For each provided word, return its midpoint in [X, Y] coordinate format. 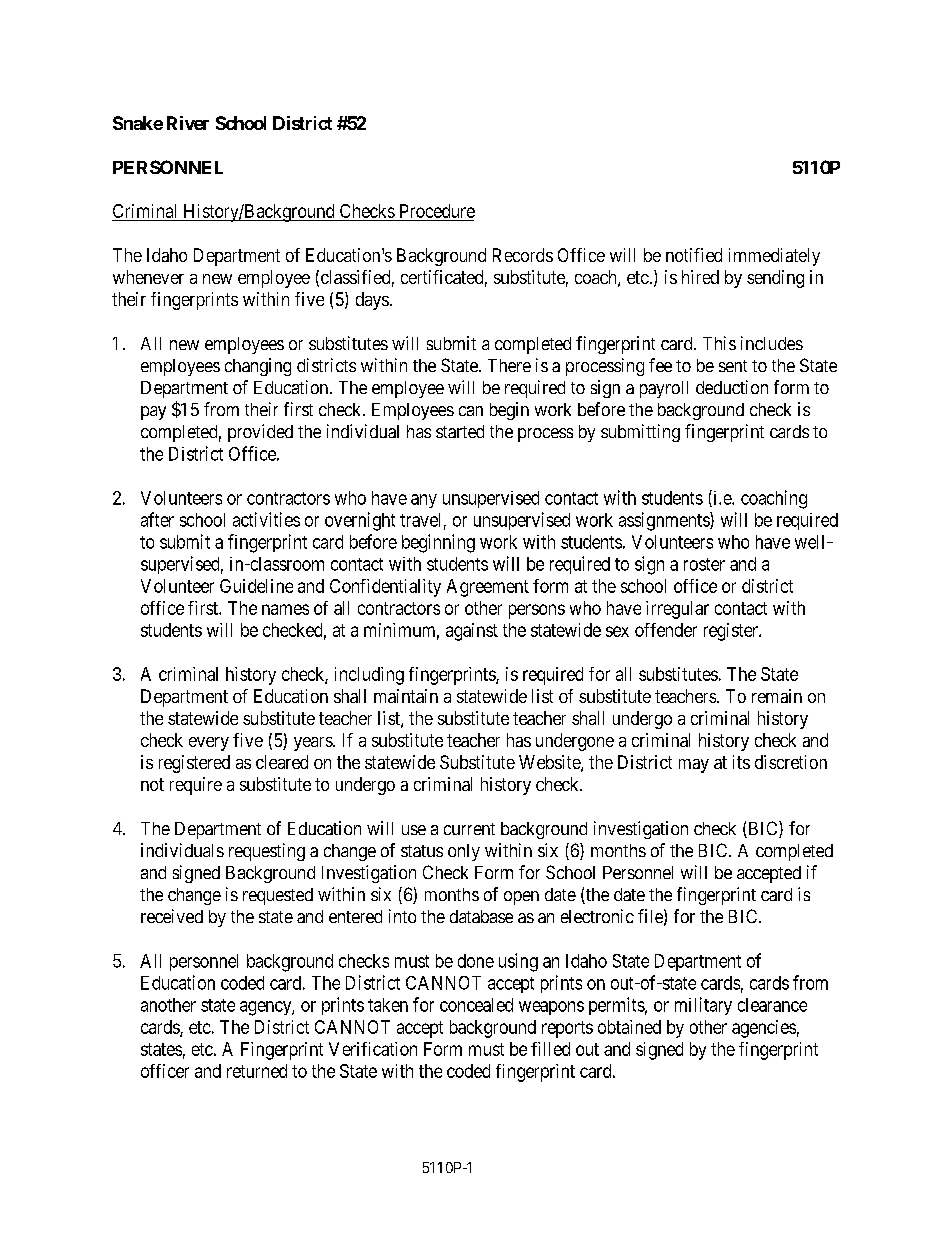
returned [257, 1071]
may [694, 766]
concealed [476, 1005]
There [509, 365]
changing [258, 367]
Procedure [437, 211]
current [469, 829]
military [703, 1006]
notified [694, 255]
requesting [267, 852]
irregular [677, 610]
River [188, 123]
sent [733, 366]
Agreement [488, 588]
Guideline [256, 586]
